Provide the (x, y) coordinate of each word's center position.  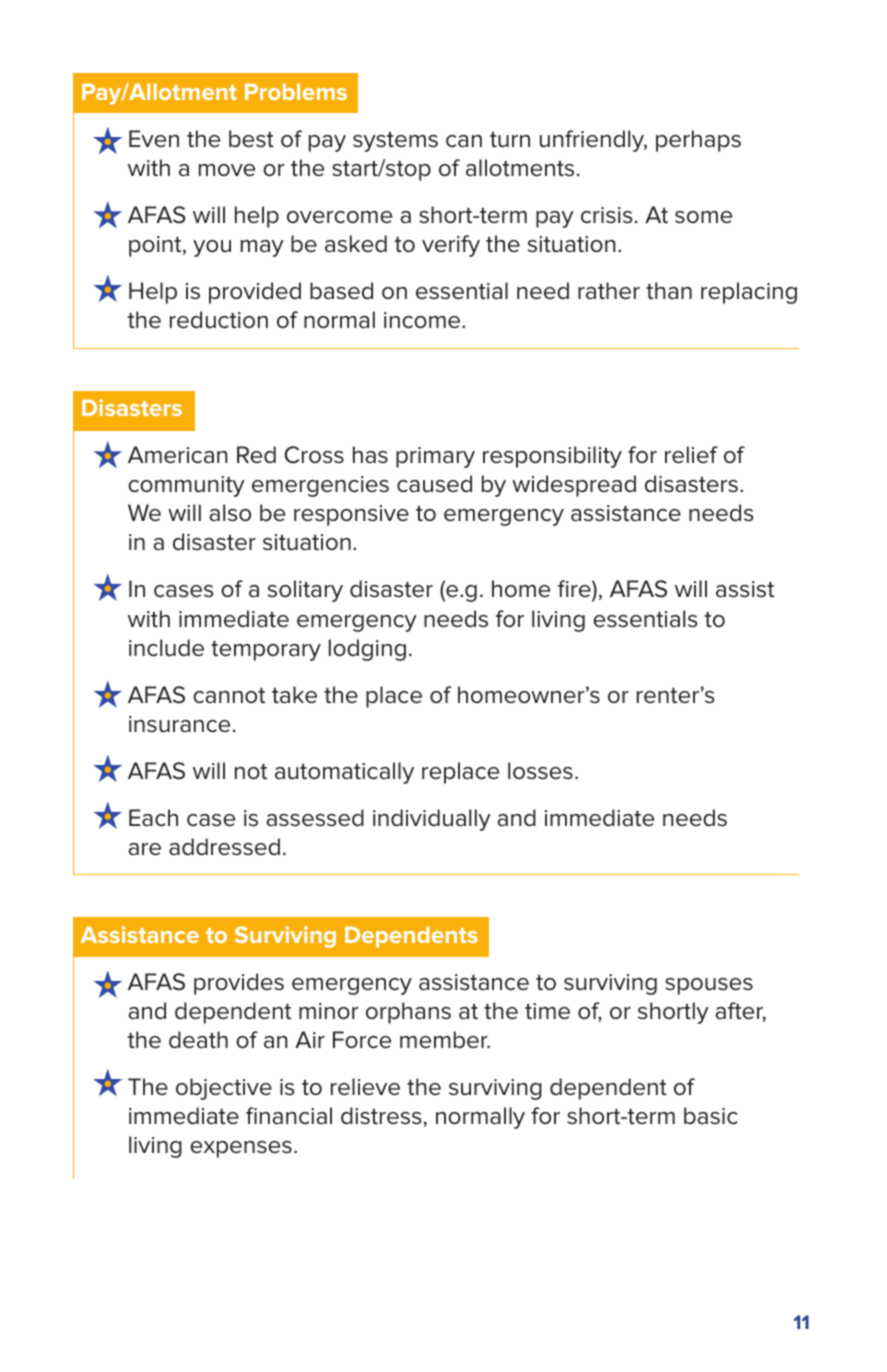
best (251, 139)
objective (224, 1089)
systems (395, 142)
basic (711, 1116)
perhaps (698, 141)
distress (381, 1116)
